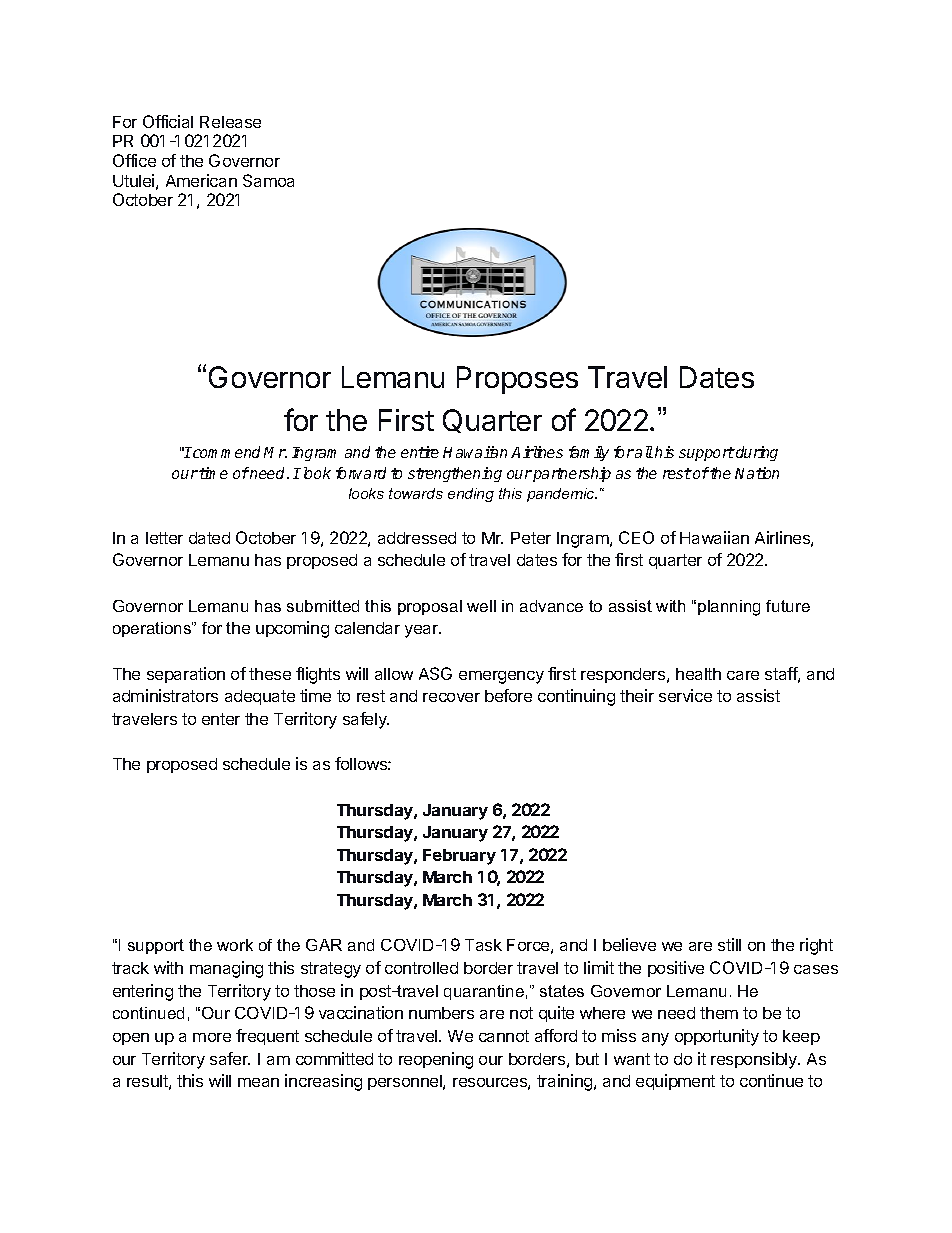  I want to click on Proposes, so click(517, 380).
